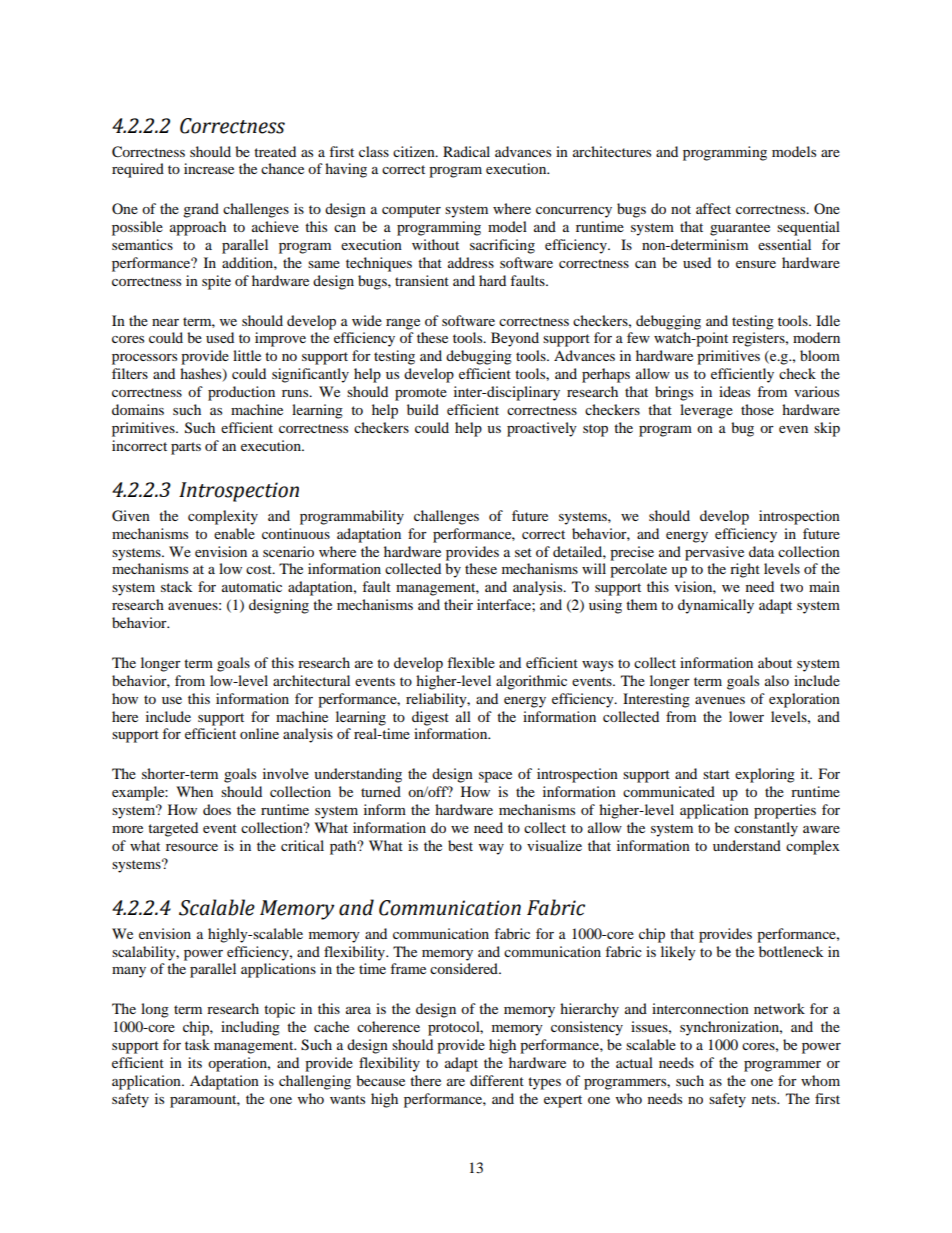 Image resolution: width=952 pixels, height=1233 pixels. Describe the element at coordinates (186, 448) in the screenshot. I see `parts` at that location.
